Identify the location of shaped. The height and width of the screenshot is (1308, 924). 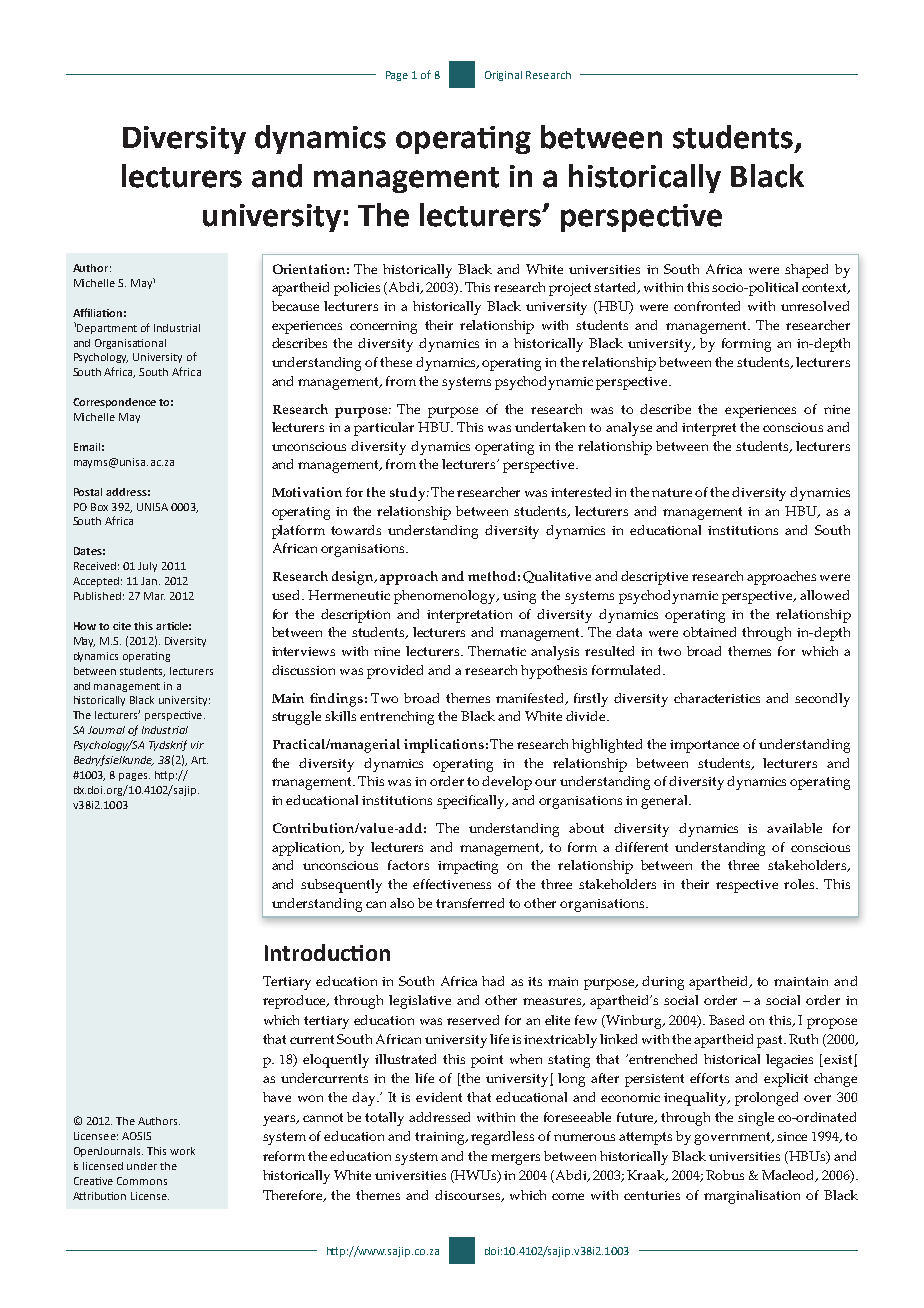
(806, 271).
